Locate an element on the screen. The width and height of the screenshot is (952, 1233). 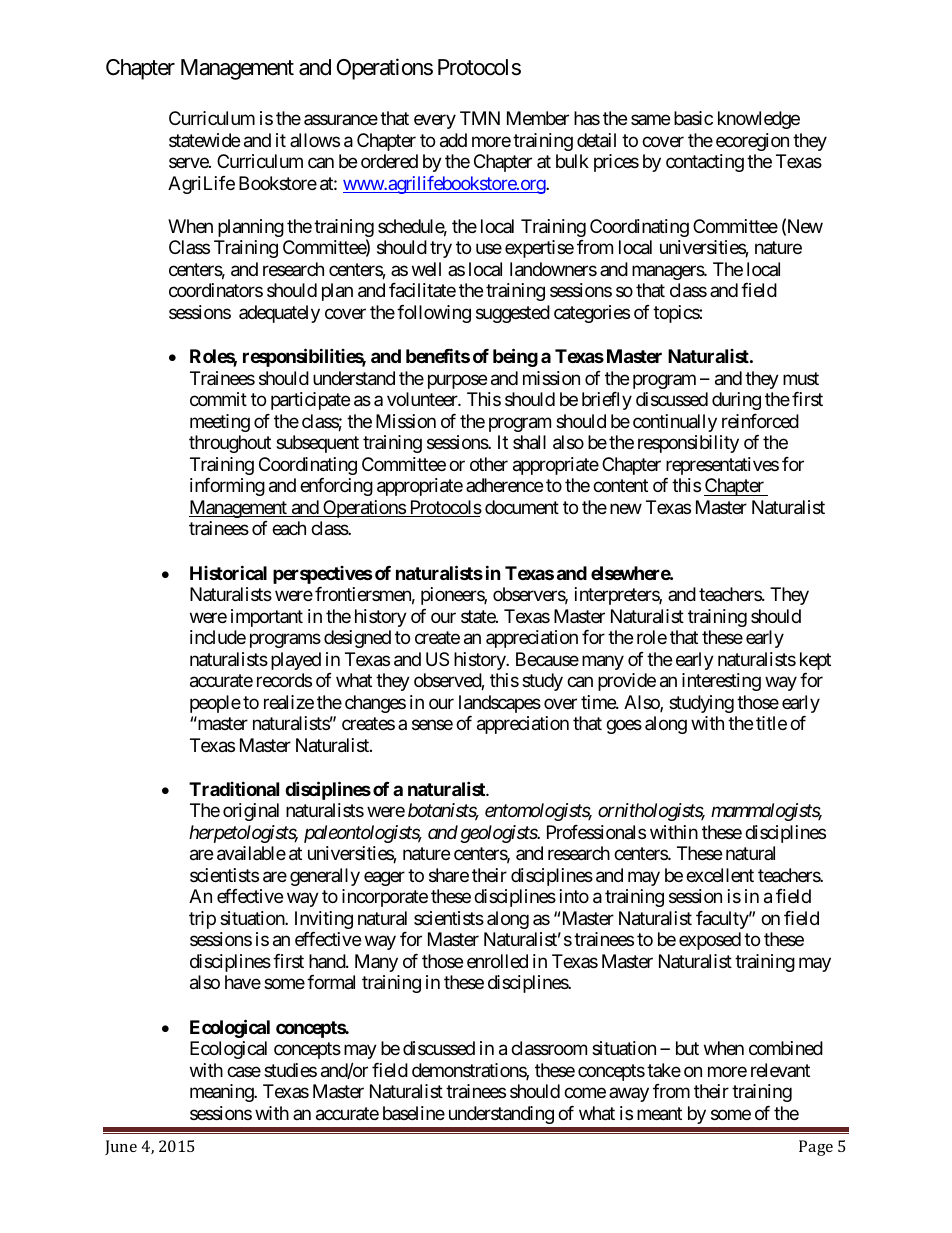
meaning is located at coordinates (222, 1093).
